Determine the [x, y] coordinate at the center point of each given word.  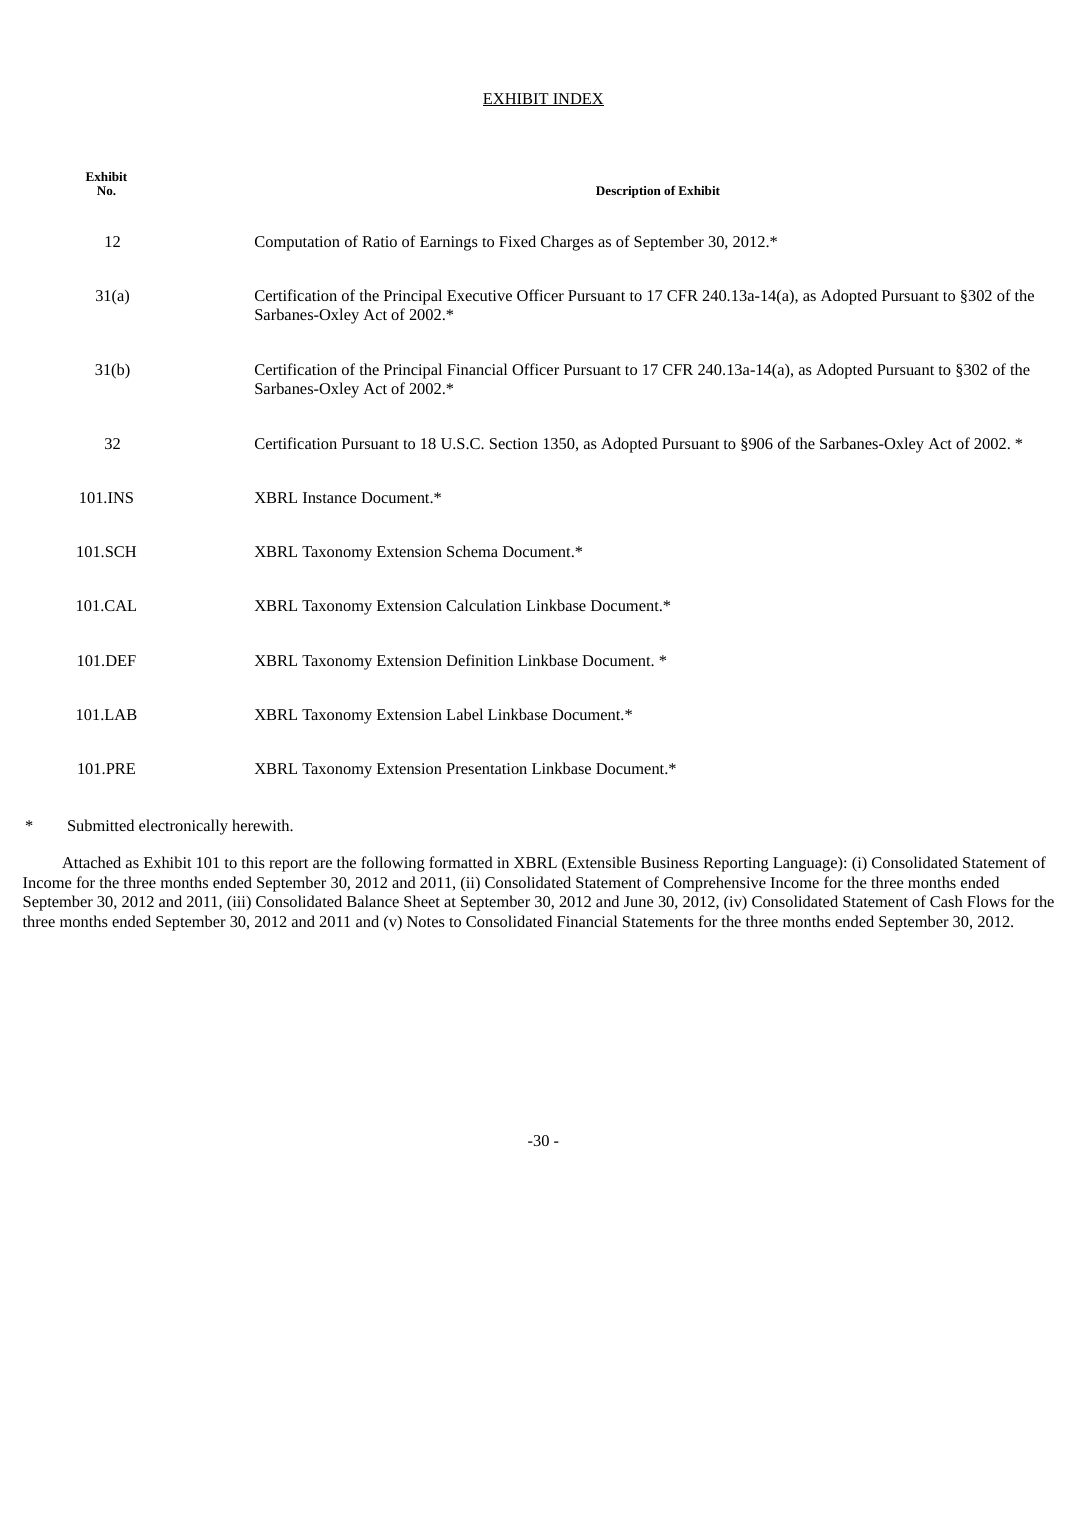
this [253, 862]
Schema [472, 551]
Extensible [600, 863]
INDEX [577, 99]
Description [628, 192]
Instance [330, 497]
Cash [946, 901]
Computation [297, 243]
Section [514, 443]
